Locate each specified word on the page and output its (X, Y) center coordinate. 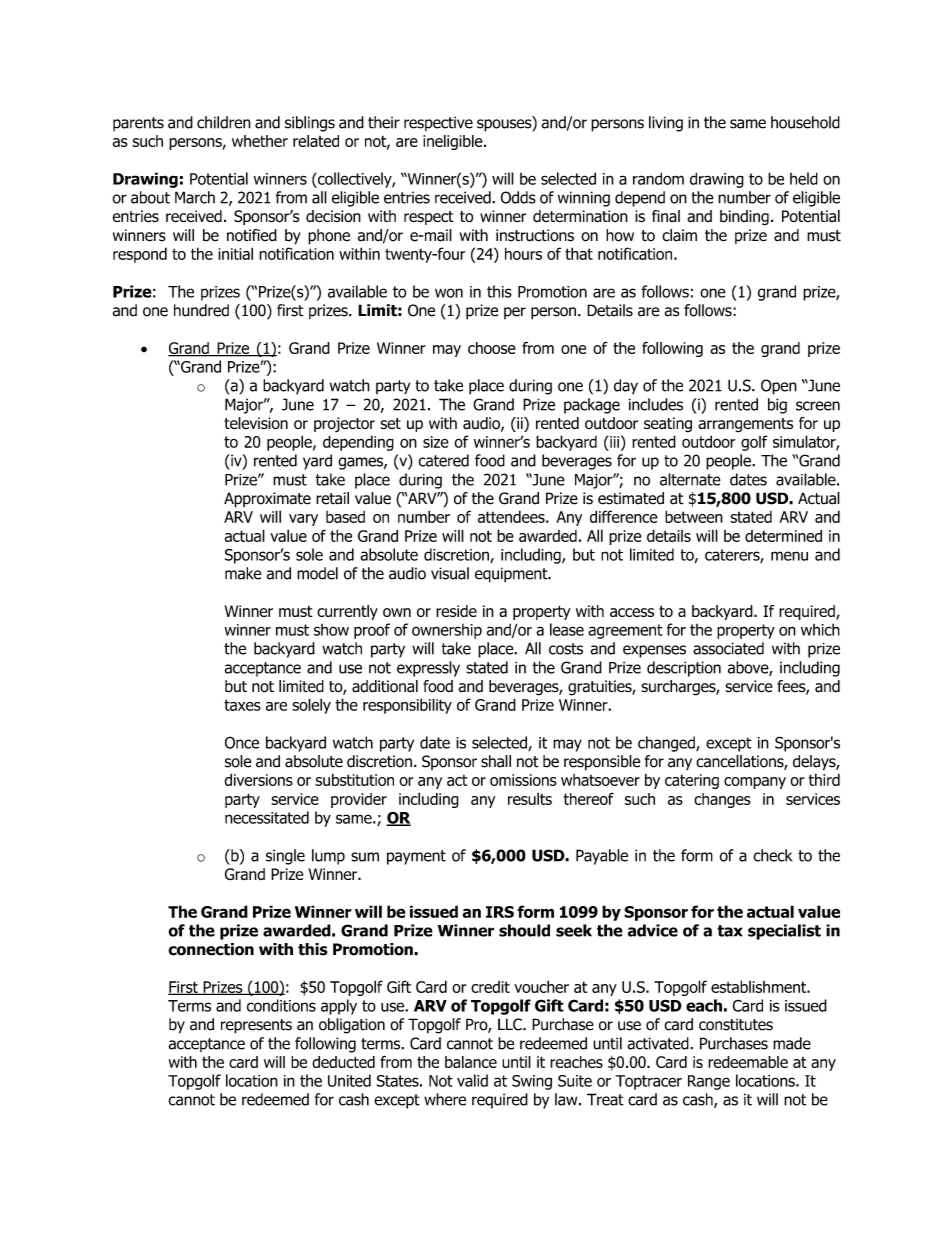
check (772, 855)
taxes (242, 705)
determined (783, 535)
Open (779, 387)
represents (256, 1026)
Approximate (267, 500)
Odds (518, 197)
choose (492, 348)
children (224, 122)
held (804, 178)
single (285, 857)
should (524, 930)
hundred (201, 310)
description (684, 669)
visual (450, 573)
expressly (428, 669)
